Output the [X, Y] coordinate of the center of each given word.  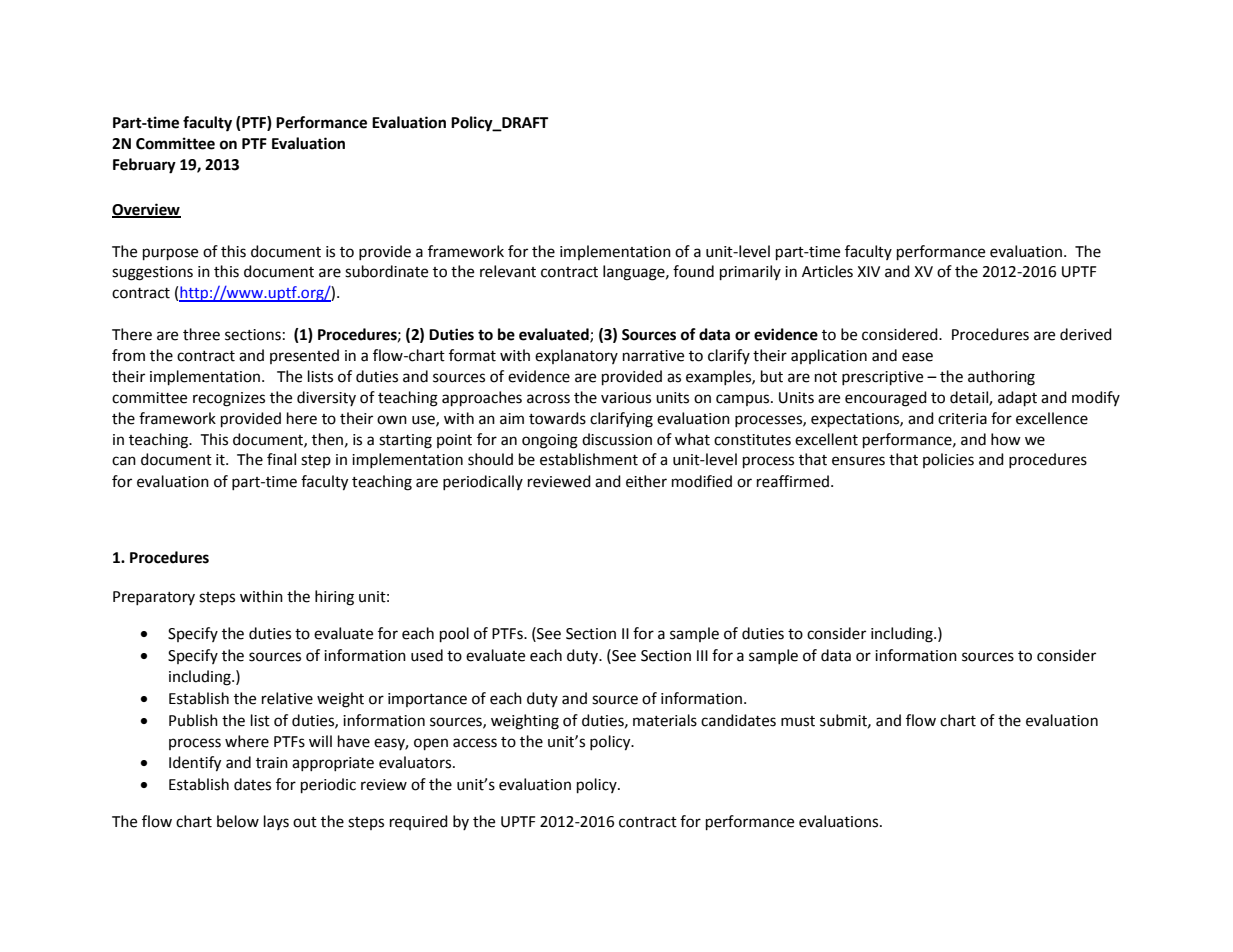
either [646, 481]
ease [917, 357]
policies [948, 460]
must [798, 721]
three [201, 334]
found [693, 271]
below [238, 821]
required [419, 822]
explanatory [576, 356]
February [144, 166]
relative [287, 698]
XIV [868, 271]
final [281, 459]
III [702, 655]
